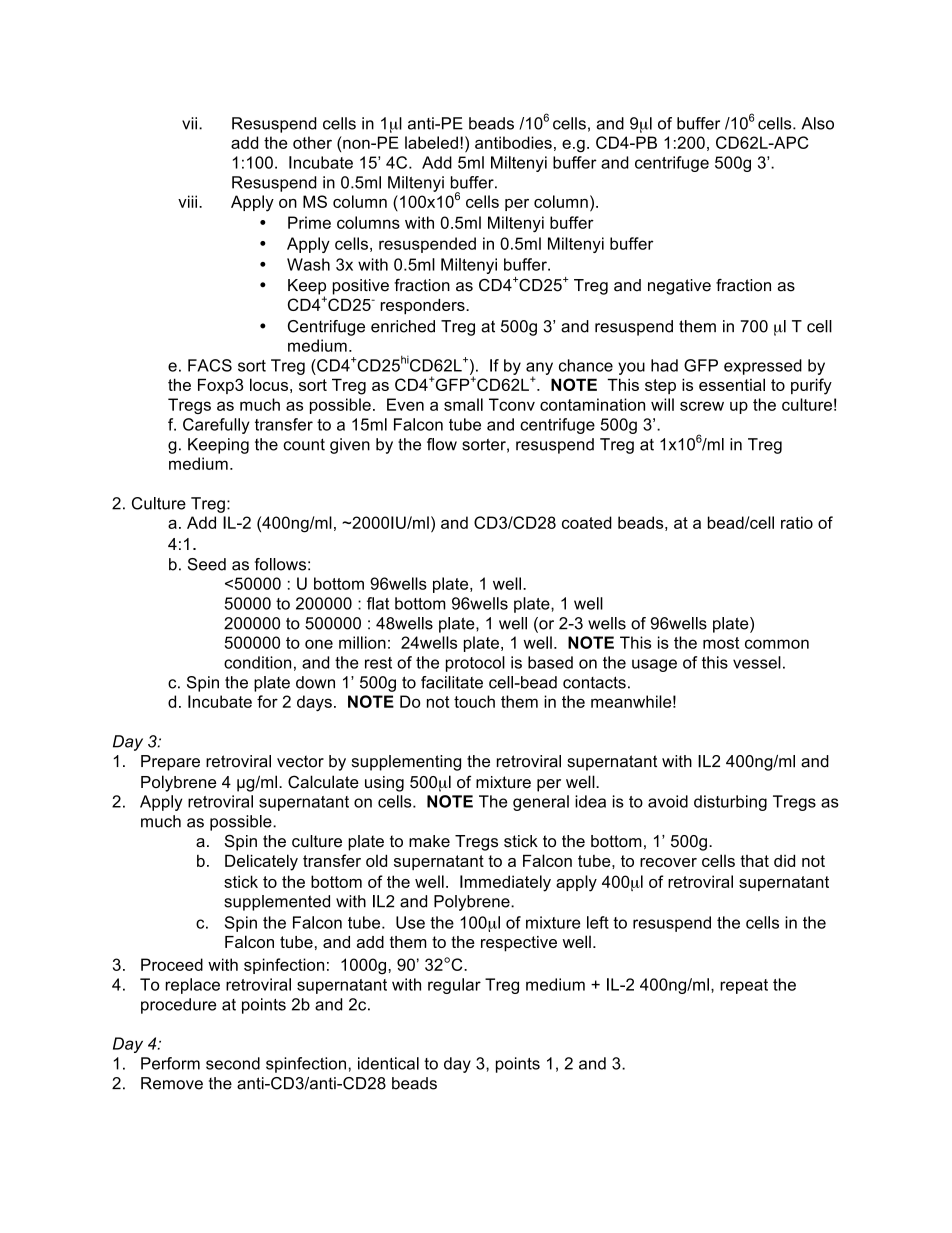  I want to click on ratio, so click(797, 522).
